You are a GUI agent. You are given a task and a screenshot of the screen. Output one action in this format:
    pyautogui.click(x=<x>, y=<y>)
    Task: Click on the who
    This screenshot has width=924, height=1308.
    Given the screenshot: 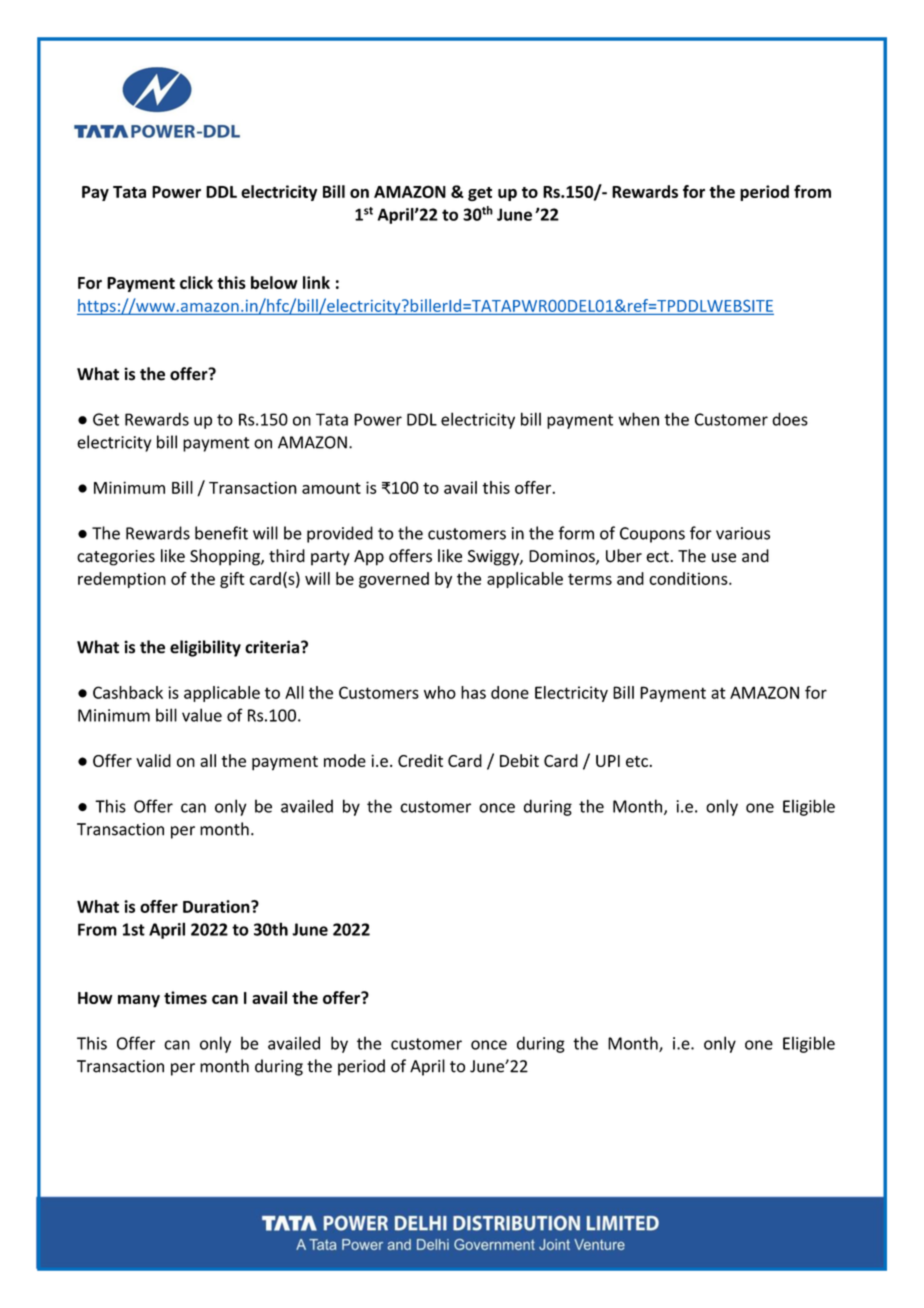 What is the action you would take?
    pyautogui.click(x=440, y=692)
